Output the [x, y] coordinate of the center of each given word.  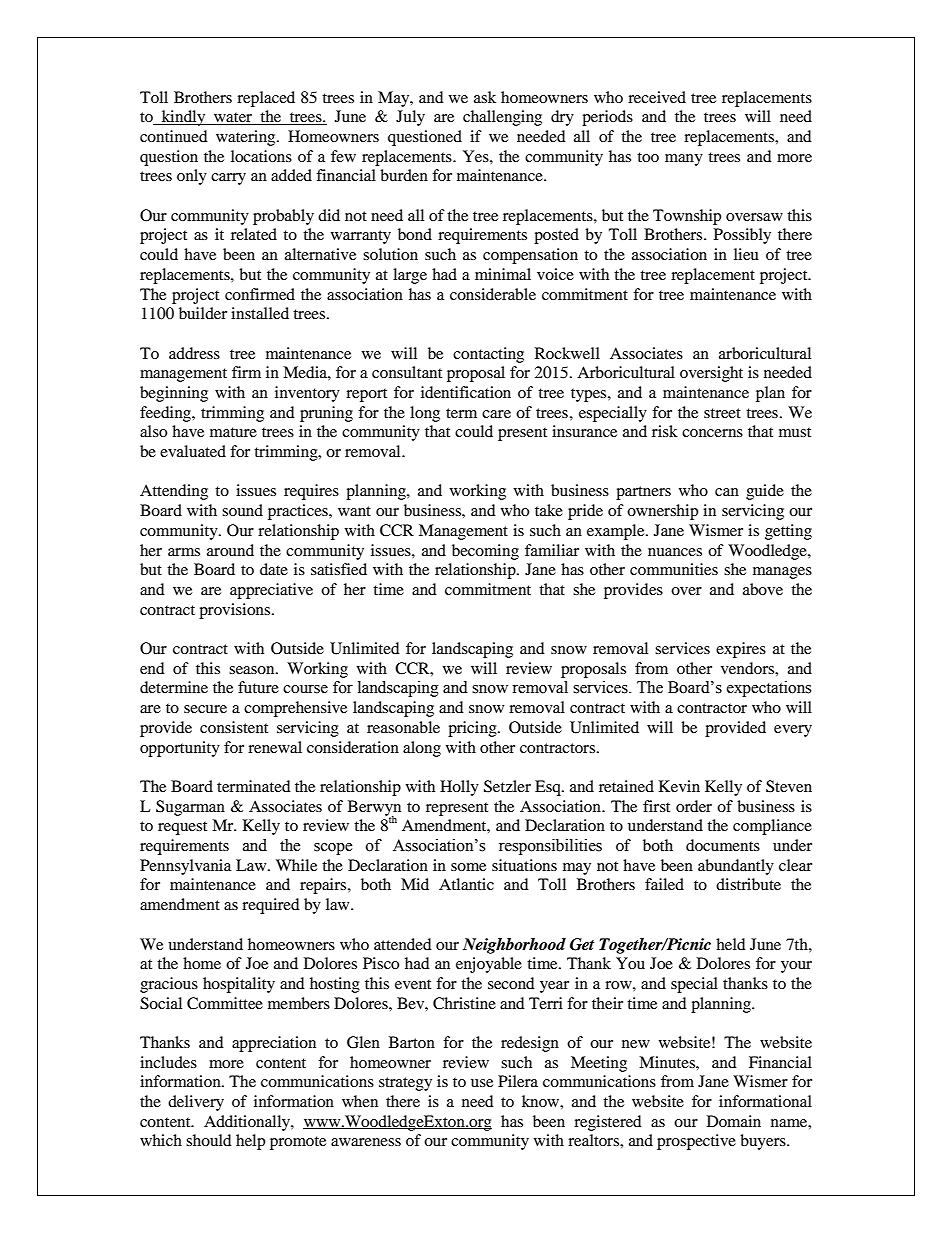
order [694, 806]
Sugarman [190, 808]
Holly [459, 788]
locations [261, 156]
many [684, 160]
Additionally [248, 1123]
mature [233, 432]
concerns [712, 433]
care [496, 414]
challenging [502, 118]
